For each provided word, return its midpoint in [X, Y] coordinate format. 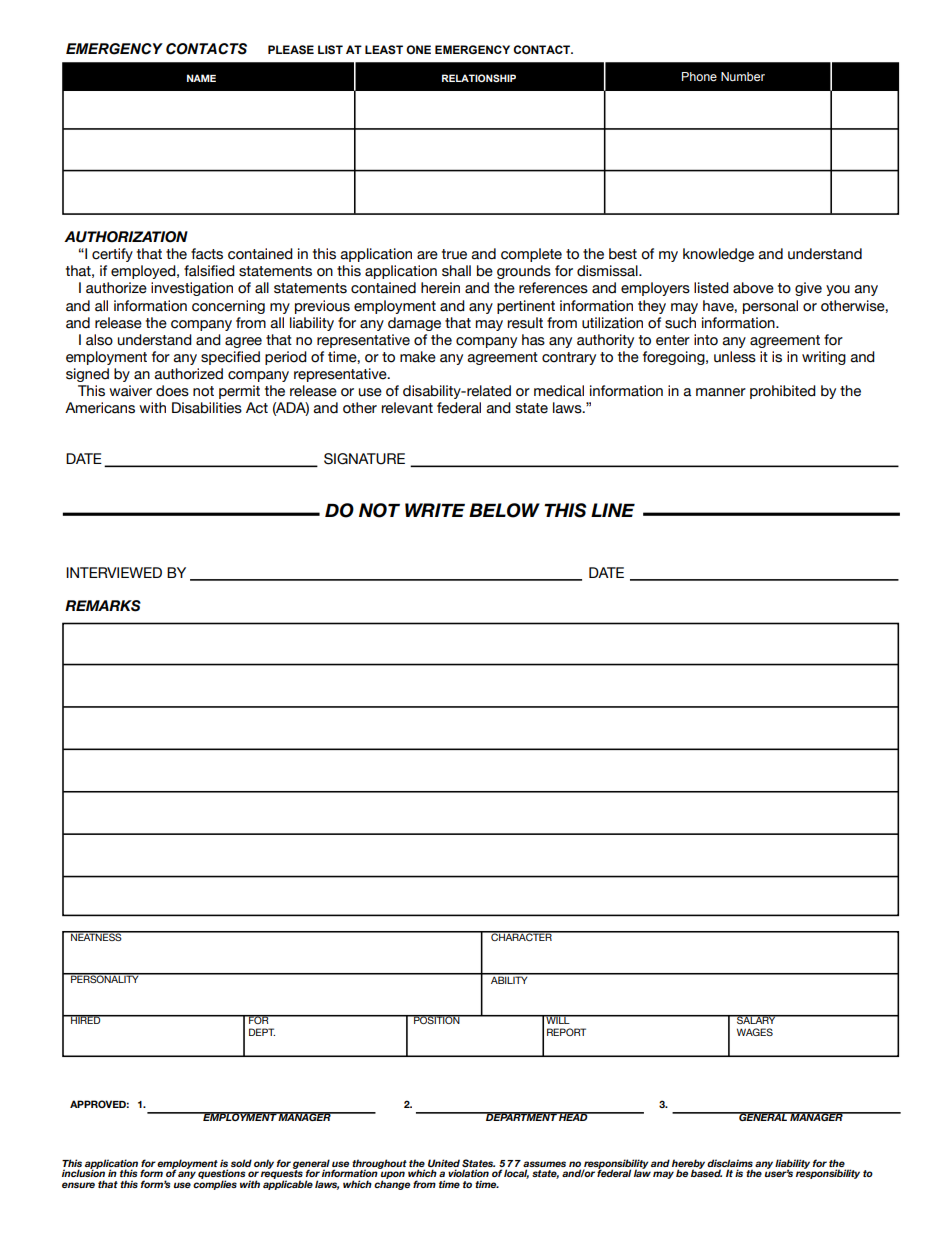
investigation [192, 289]
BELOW [504, 510]
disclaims [730, 1163]
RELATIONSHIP [479, 78]
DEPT [262, 1032]
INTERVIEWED [114, 572]
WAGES [755, 1032]
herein [440, 288]
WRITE [435, 510]
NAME [201, 78]
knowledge [718, 255]
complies [215, 1185]
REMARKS [103, 606]
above [753, 288]
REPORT [566, 1032]
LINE [613, 510]
